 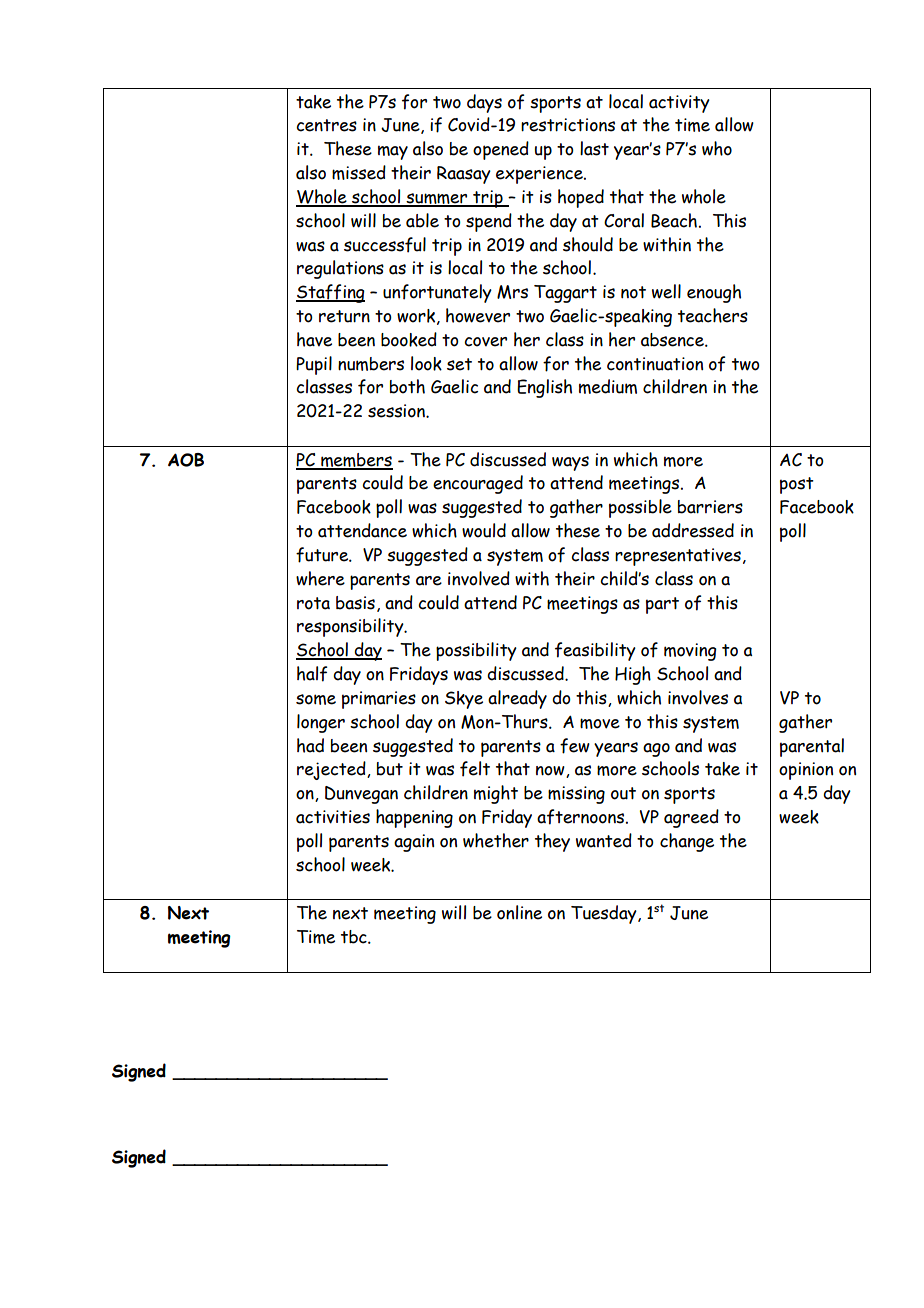 I want to click on future, so click(x=323, y=555).
